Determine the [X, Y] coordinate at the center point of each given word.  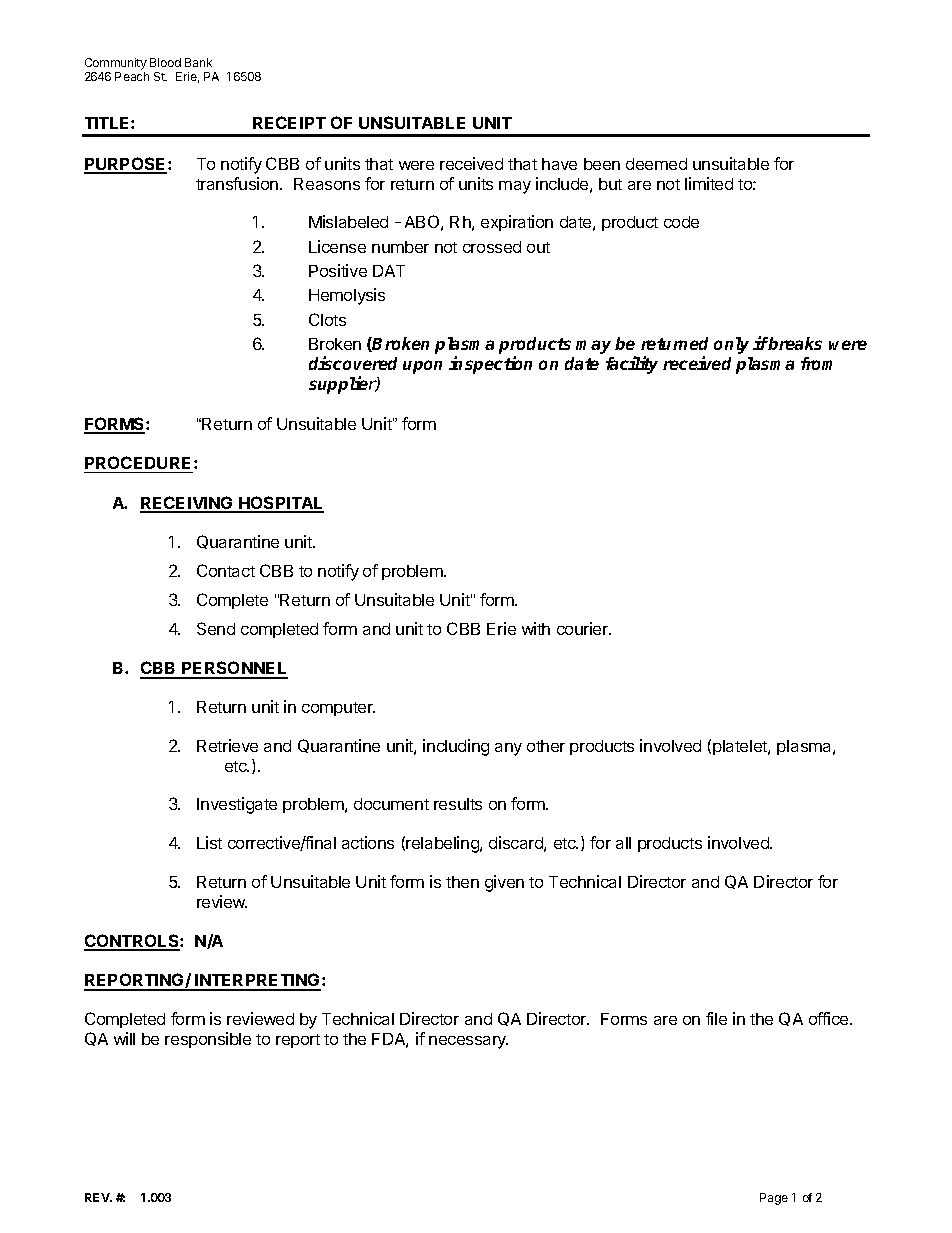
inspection [490, 365]
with [536, 628]
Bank [198, 62]
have [559, 164]
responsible [208, 1040]
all [623, 843]
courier [584, 628]
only [731, 345]
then [462, 882]
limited [709, 183]
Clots [327, 319]
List [209, 842]
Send [216, 628]
